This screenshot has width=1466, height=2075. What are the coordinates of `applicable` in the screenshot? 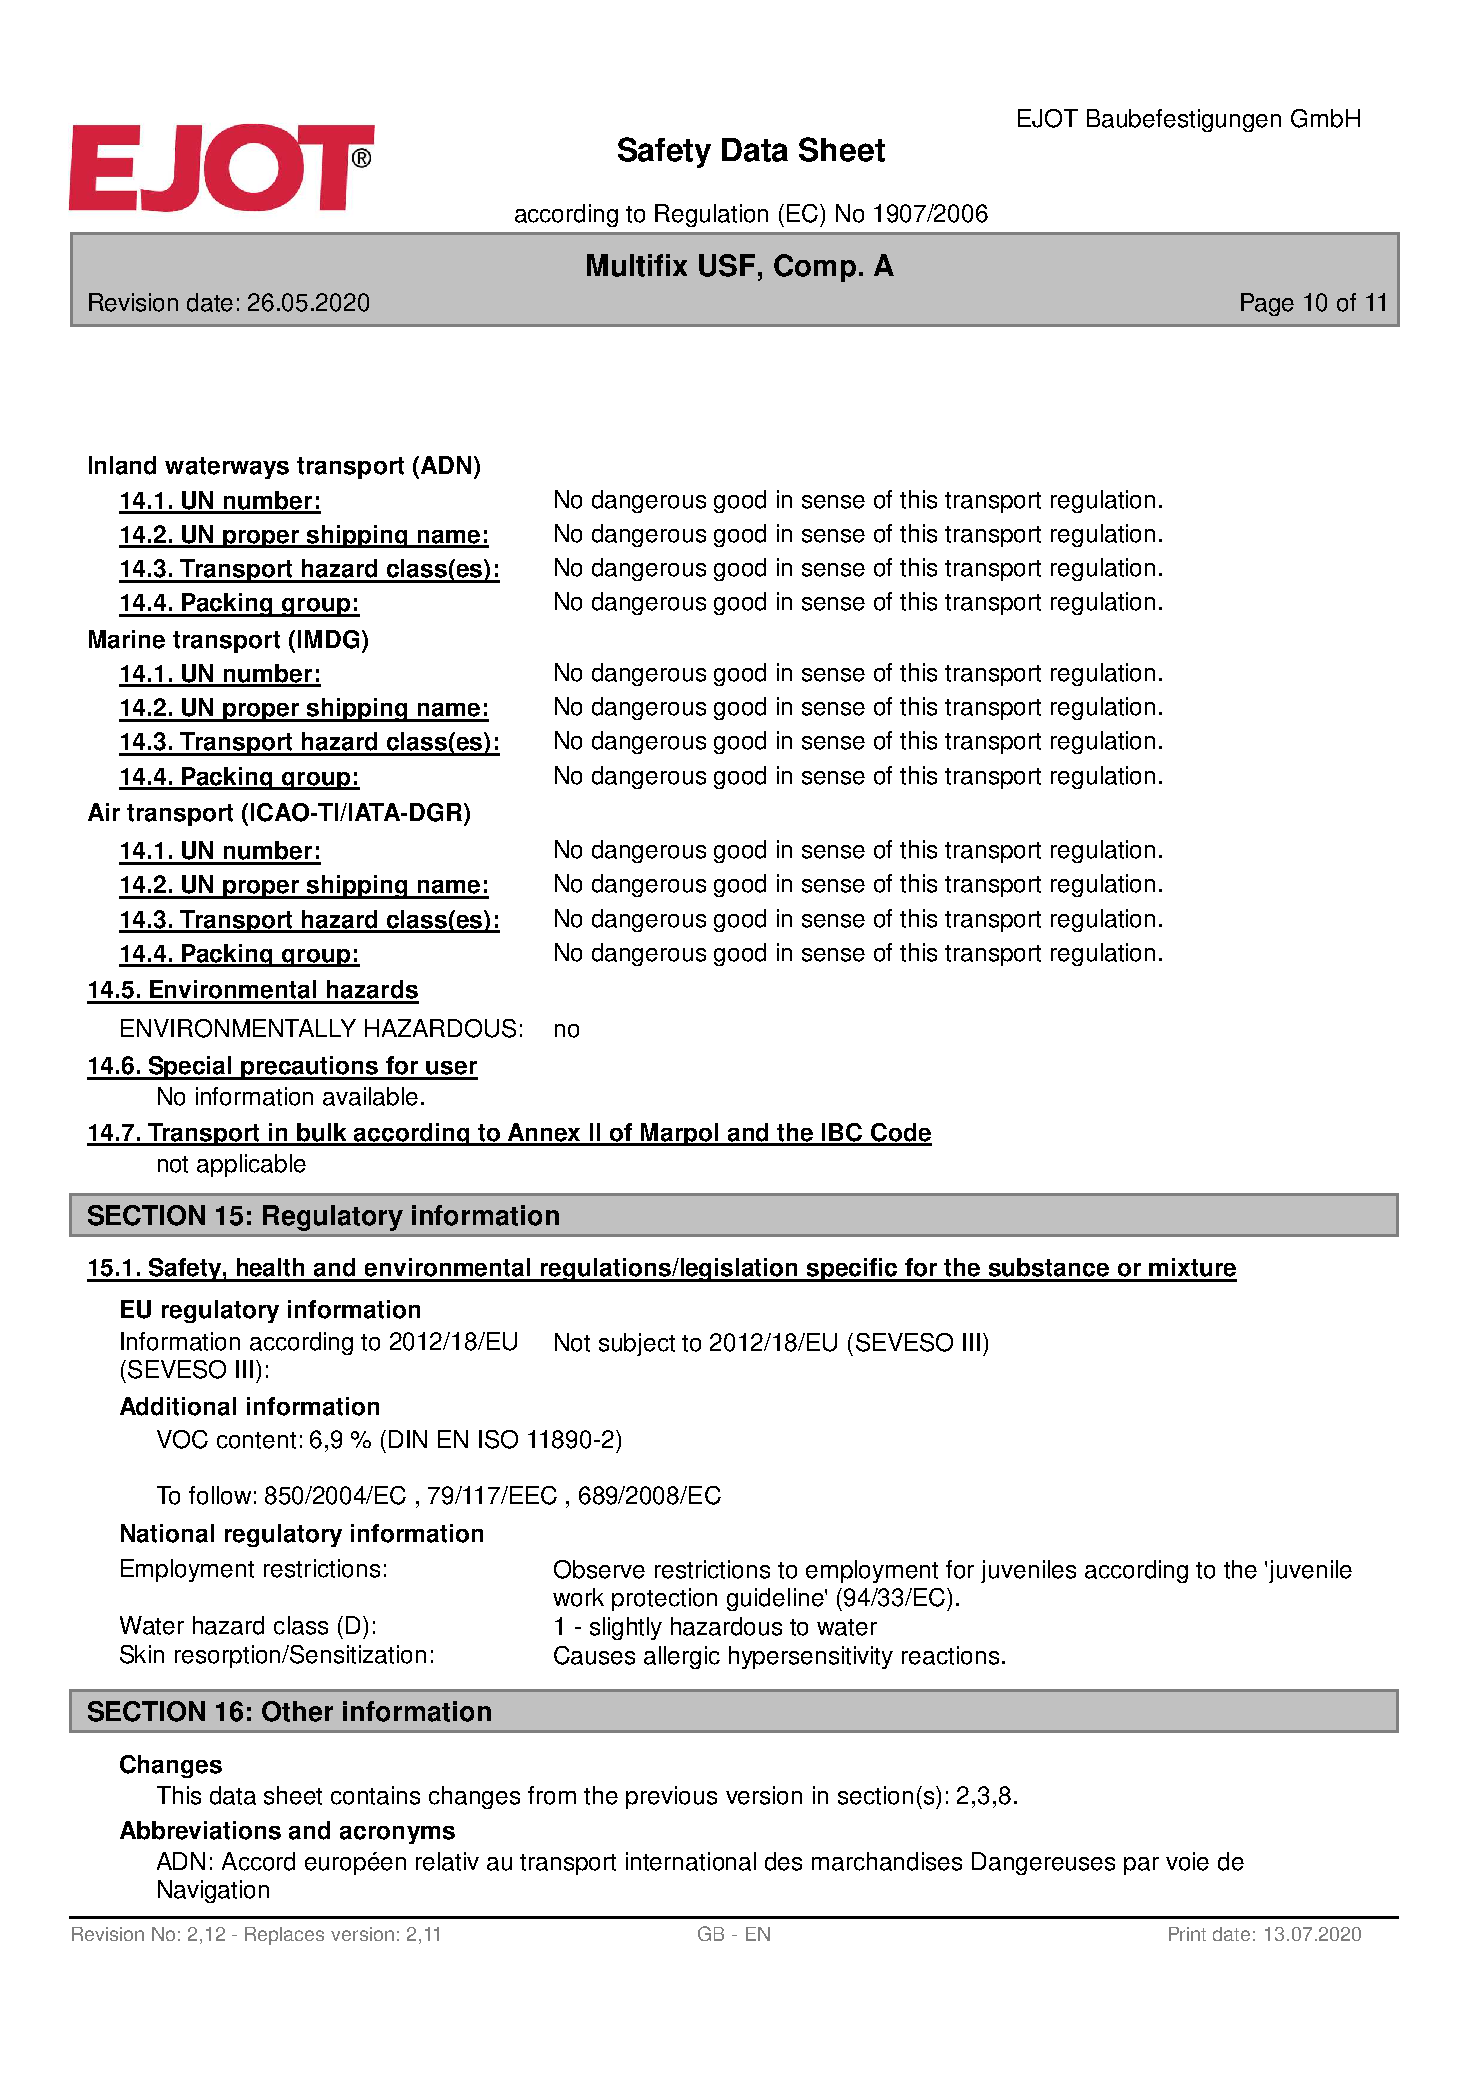 It's located at (251, 1165).
